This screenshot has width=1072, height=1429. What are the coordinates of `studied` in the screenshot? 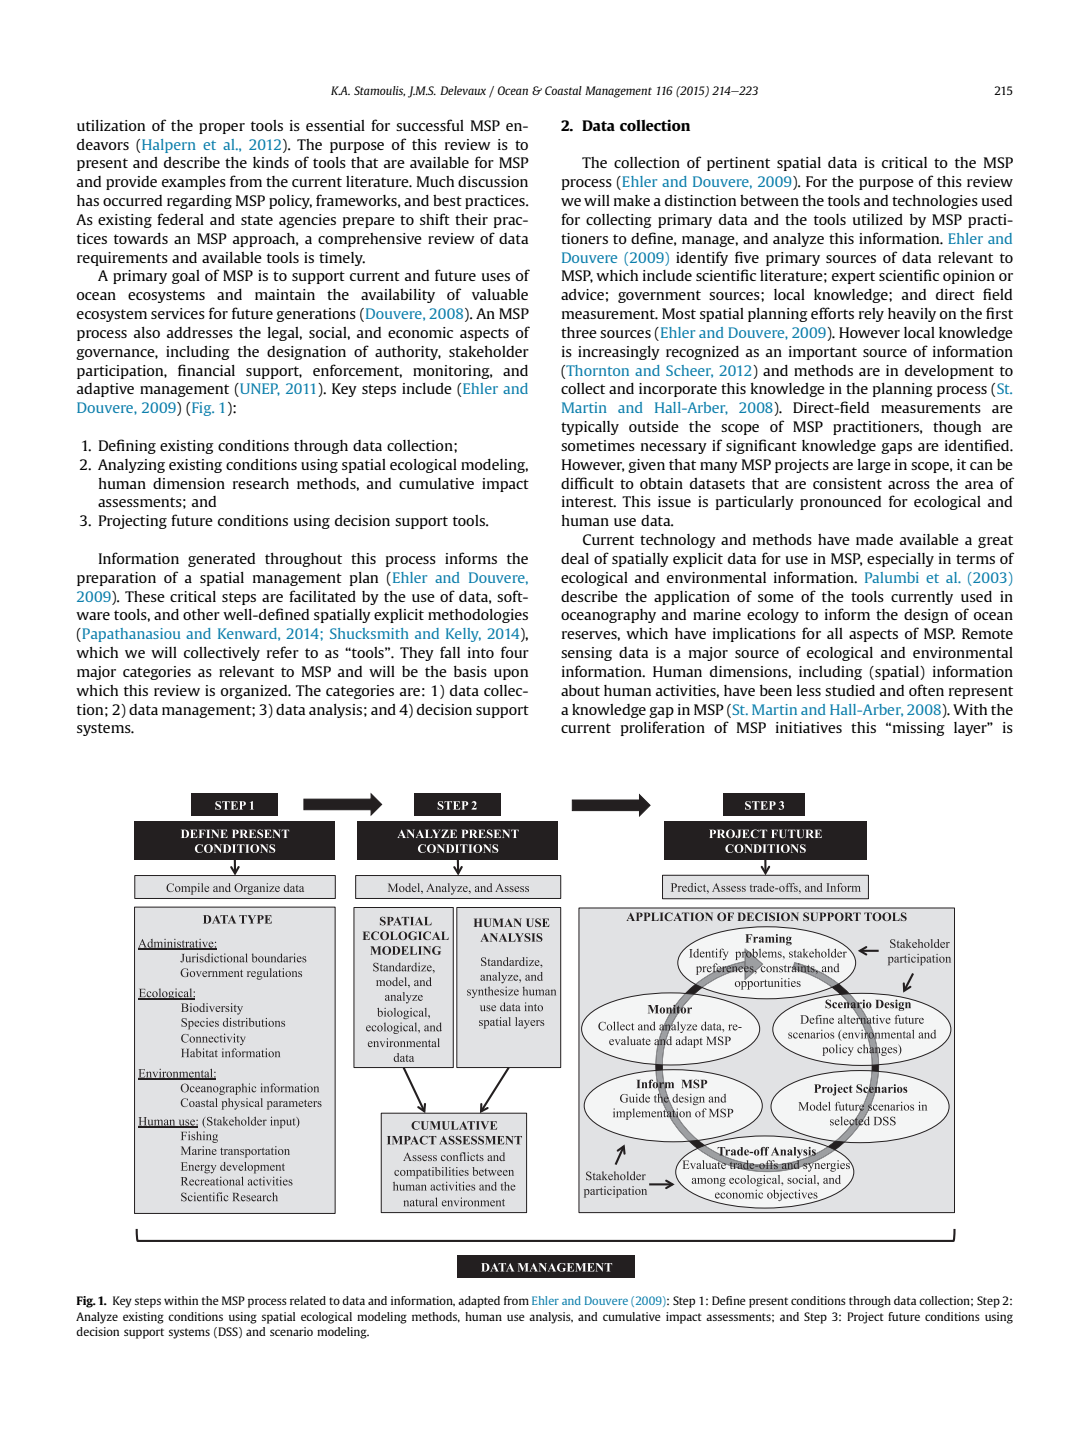 It's located at (850, 690).
